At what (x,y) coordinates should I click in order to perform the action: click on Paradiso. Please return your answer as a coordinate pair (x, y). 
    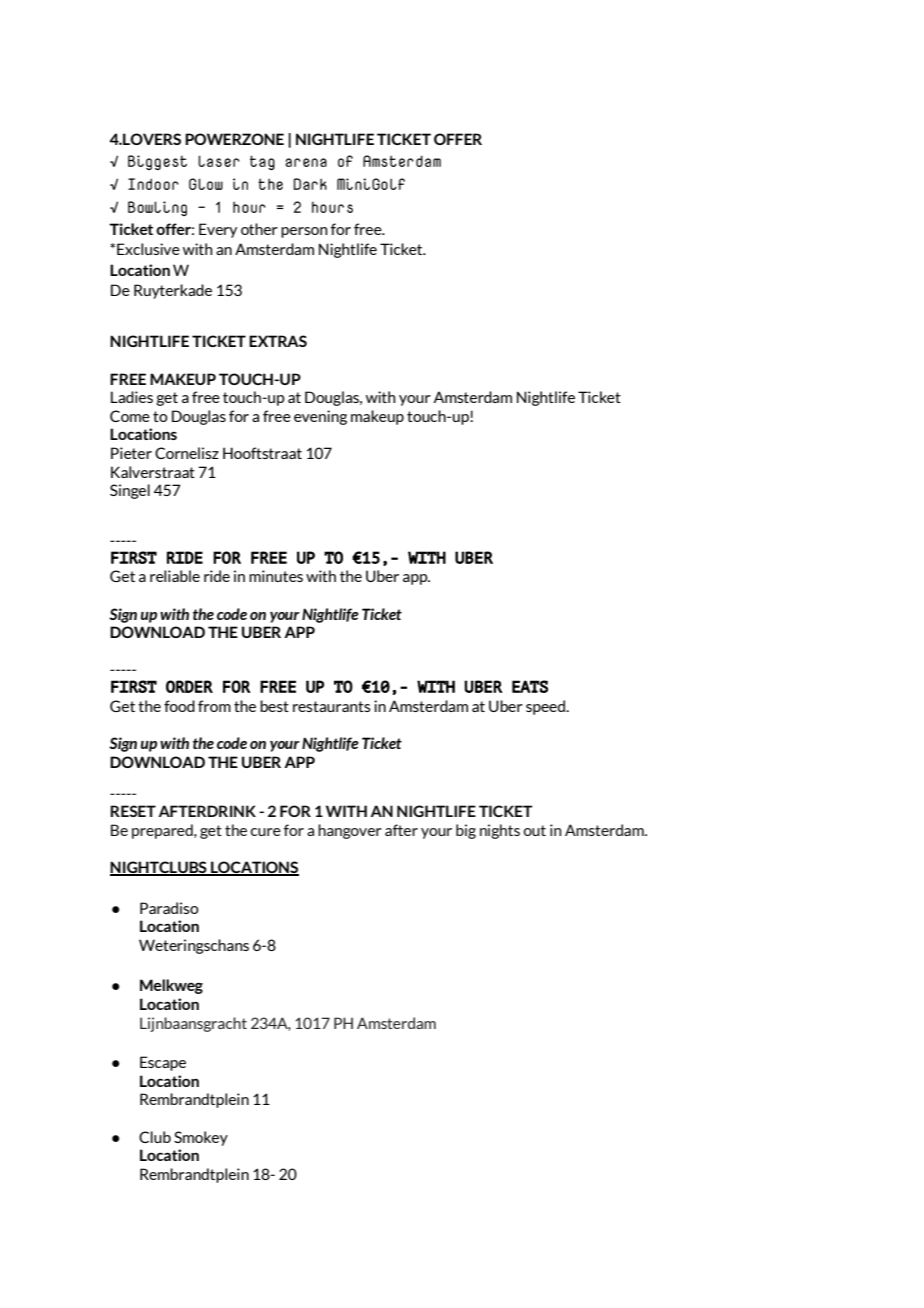
    Looking at the image, I should click on (169, 908).
